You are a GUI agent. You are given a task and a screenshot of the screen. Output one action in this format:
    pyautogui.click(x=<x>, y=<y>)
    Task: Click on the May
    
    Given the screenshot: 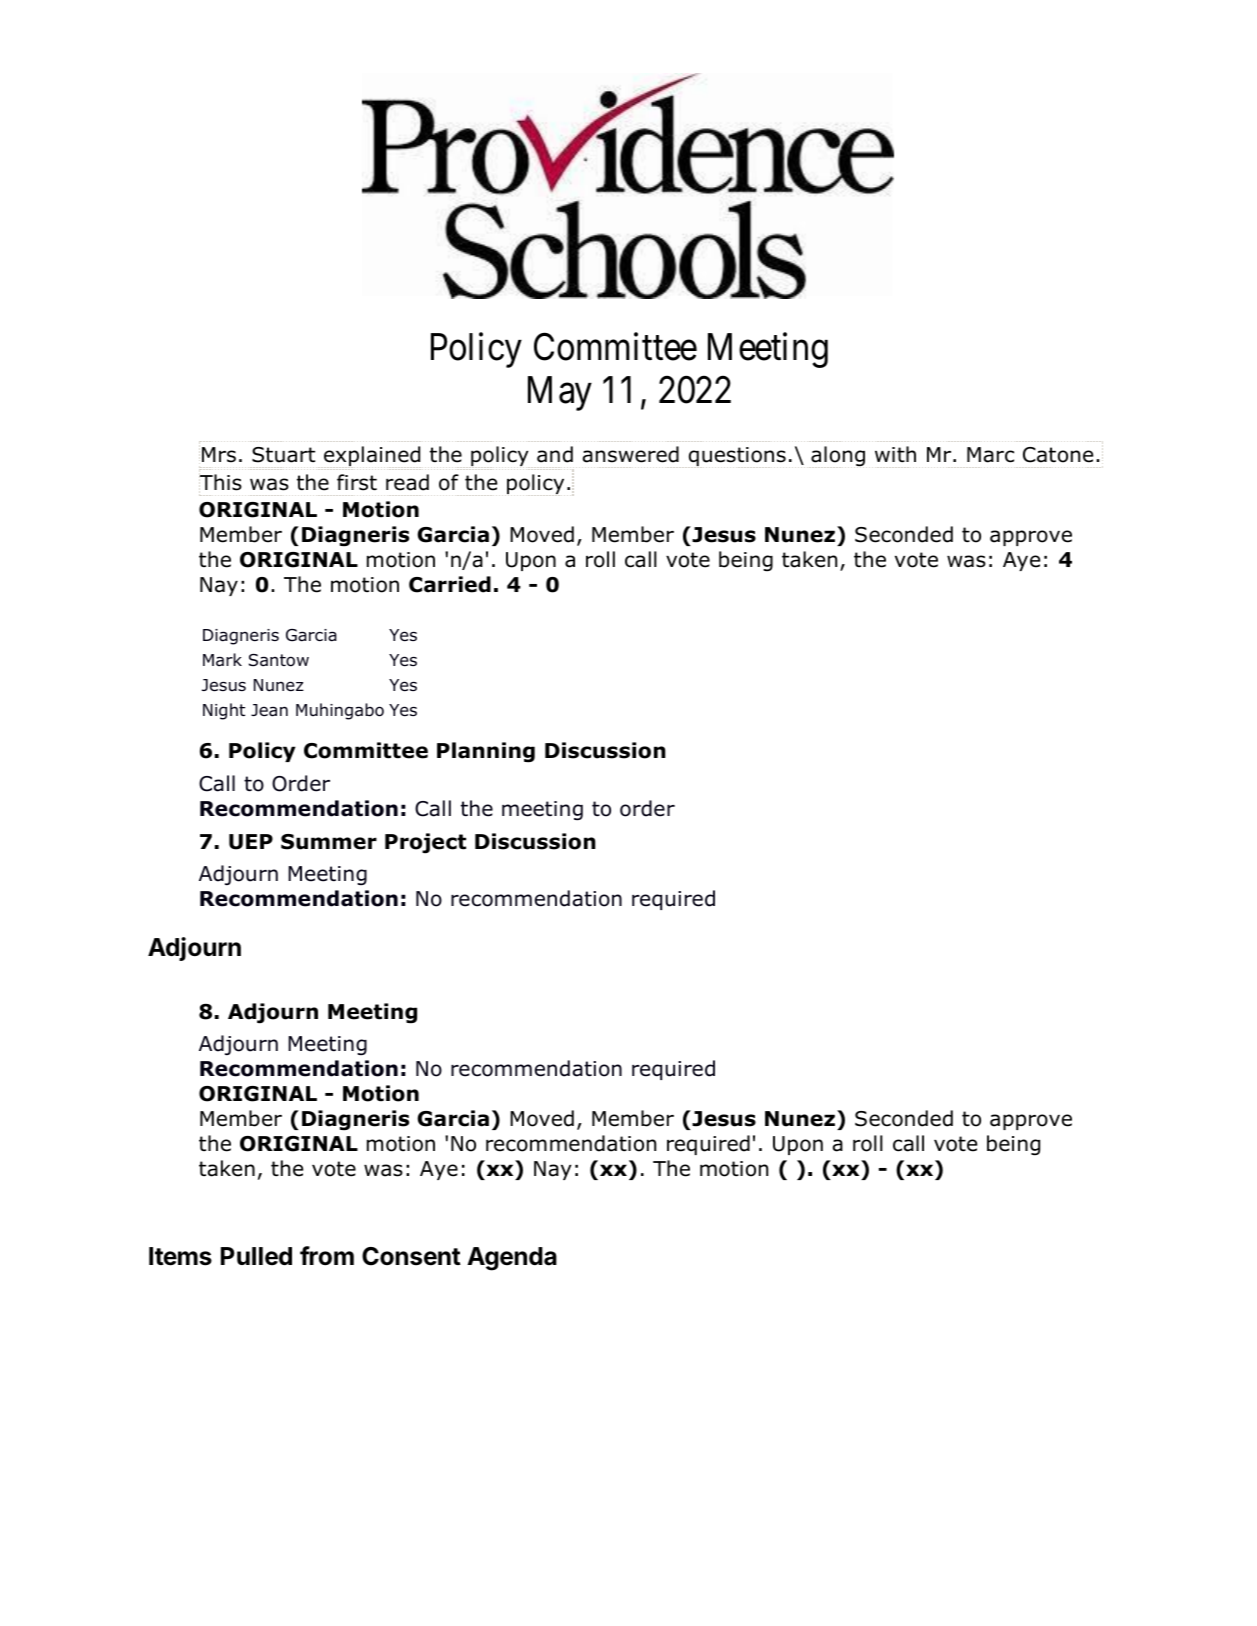 What is the action you would take?
    pyautogui.click(x=560, y=393)
